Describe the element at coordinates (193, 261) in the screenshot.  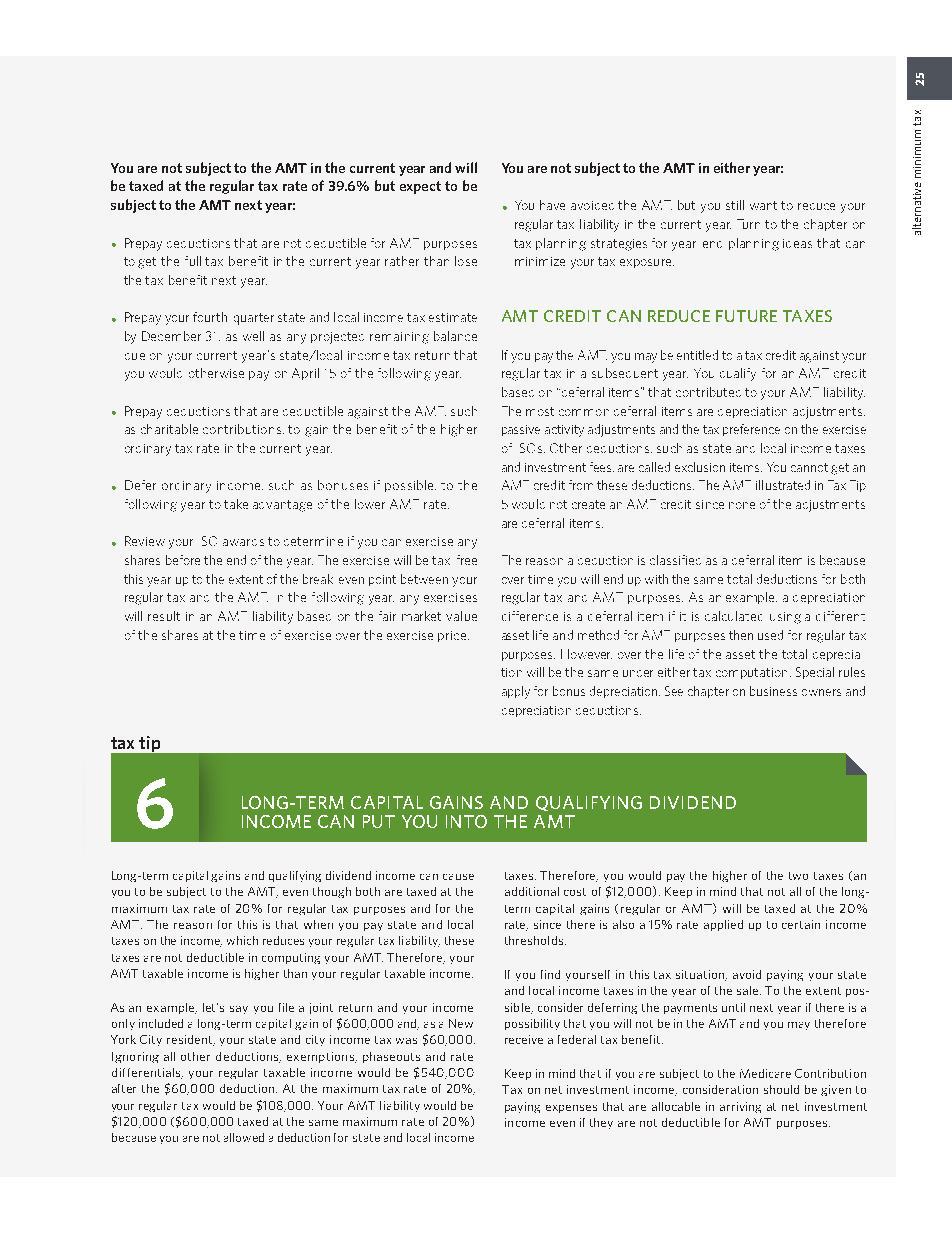
I see `full` at that location.
